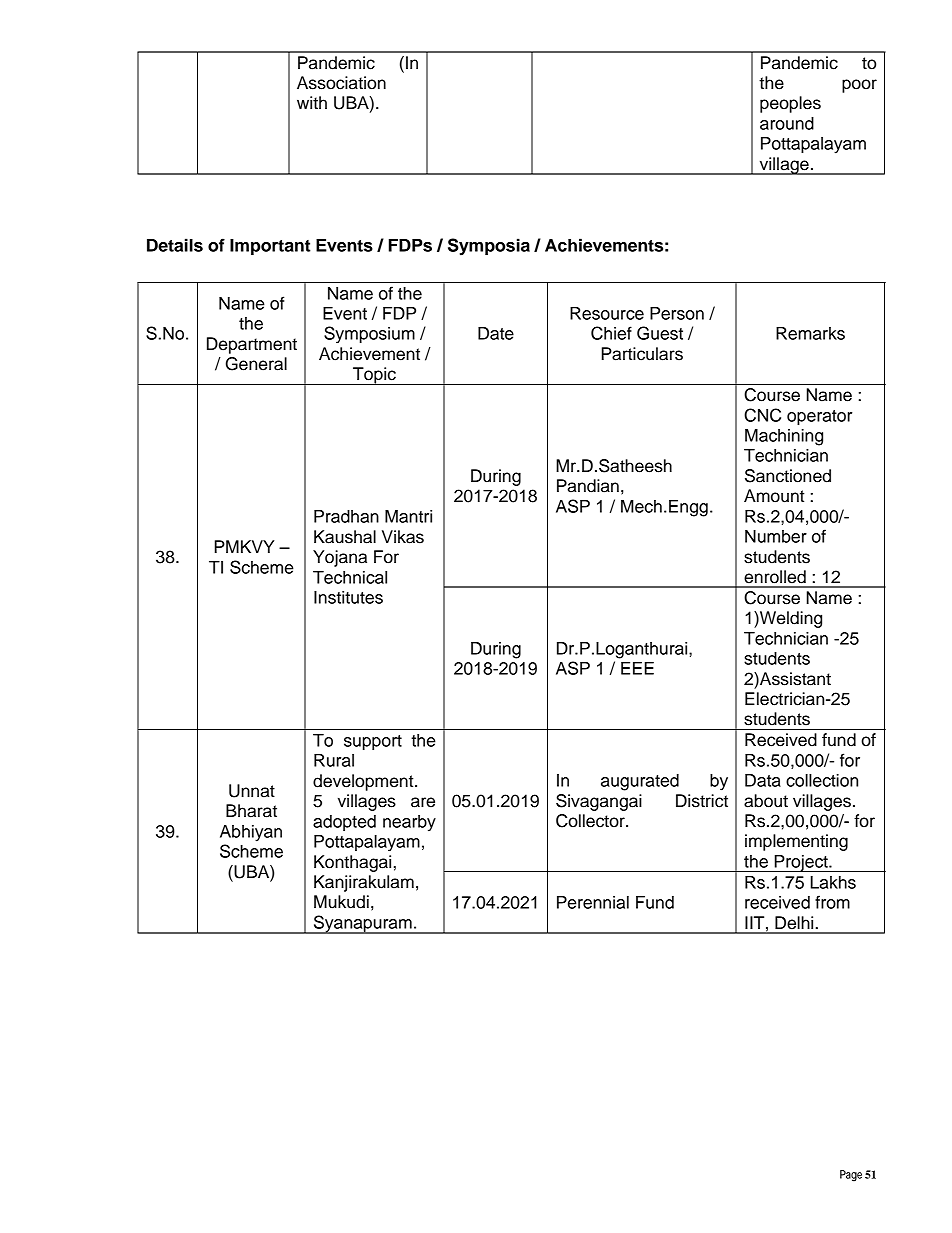 This image has height=1233, width=952. I want to click on Date, so click(496, 333).
